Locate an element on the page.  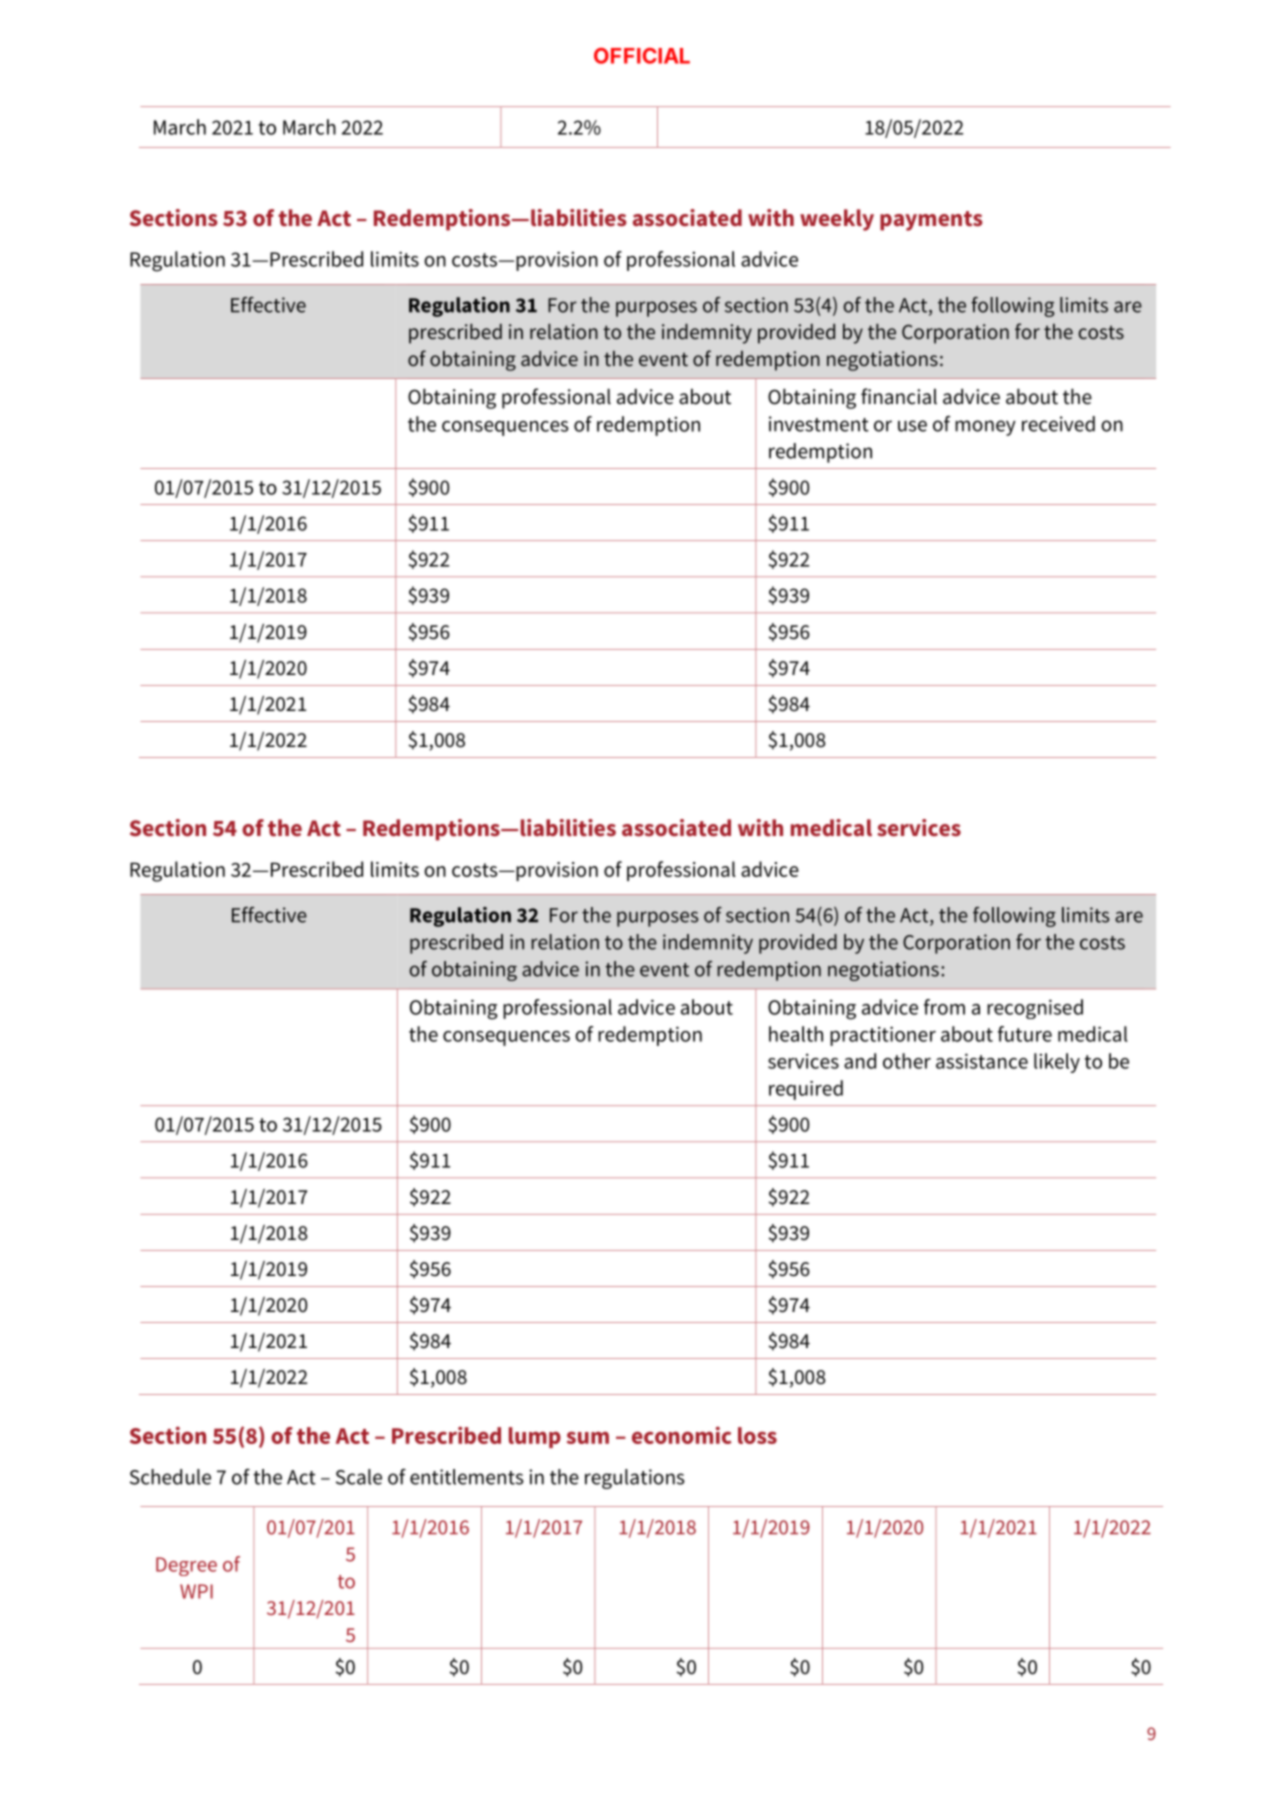
health is located at coordinates (796, 1034).
